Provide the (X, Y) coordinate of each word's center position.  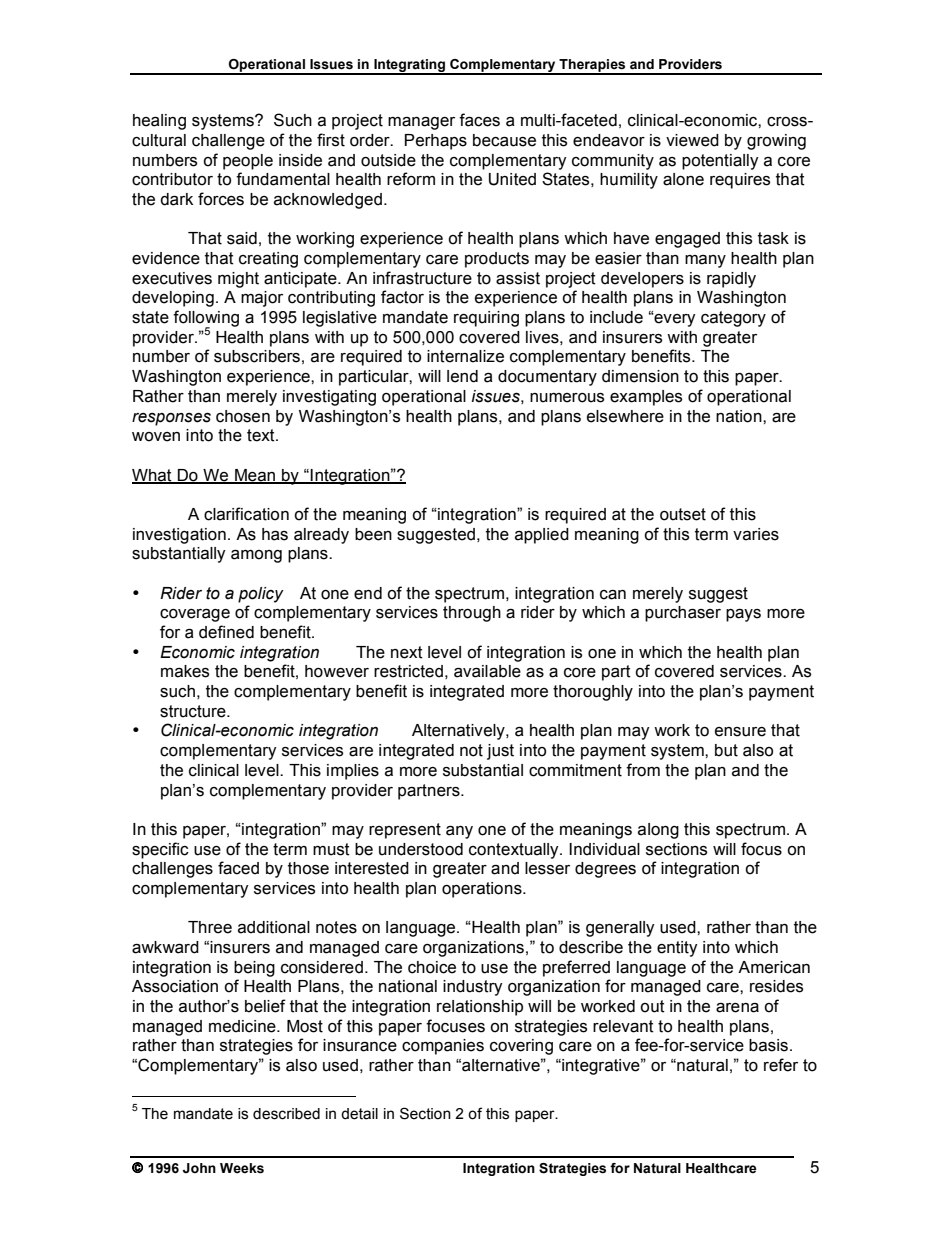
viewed (692, 140)
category (733, 319)
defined (226, 632)
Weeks (242, 1168)
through (472, 614)
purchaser (683, 614)
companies (443, 1047)
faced (238, 868)
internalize (465, 356)
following (206, 319)
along (658, 831)
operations (483, 890)
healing (159, 122)
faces (479, 120)
